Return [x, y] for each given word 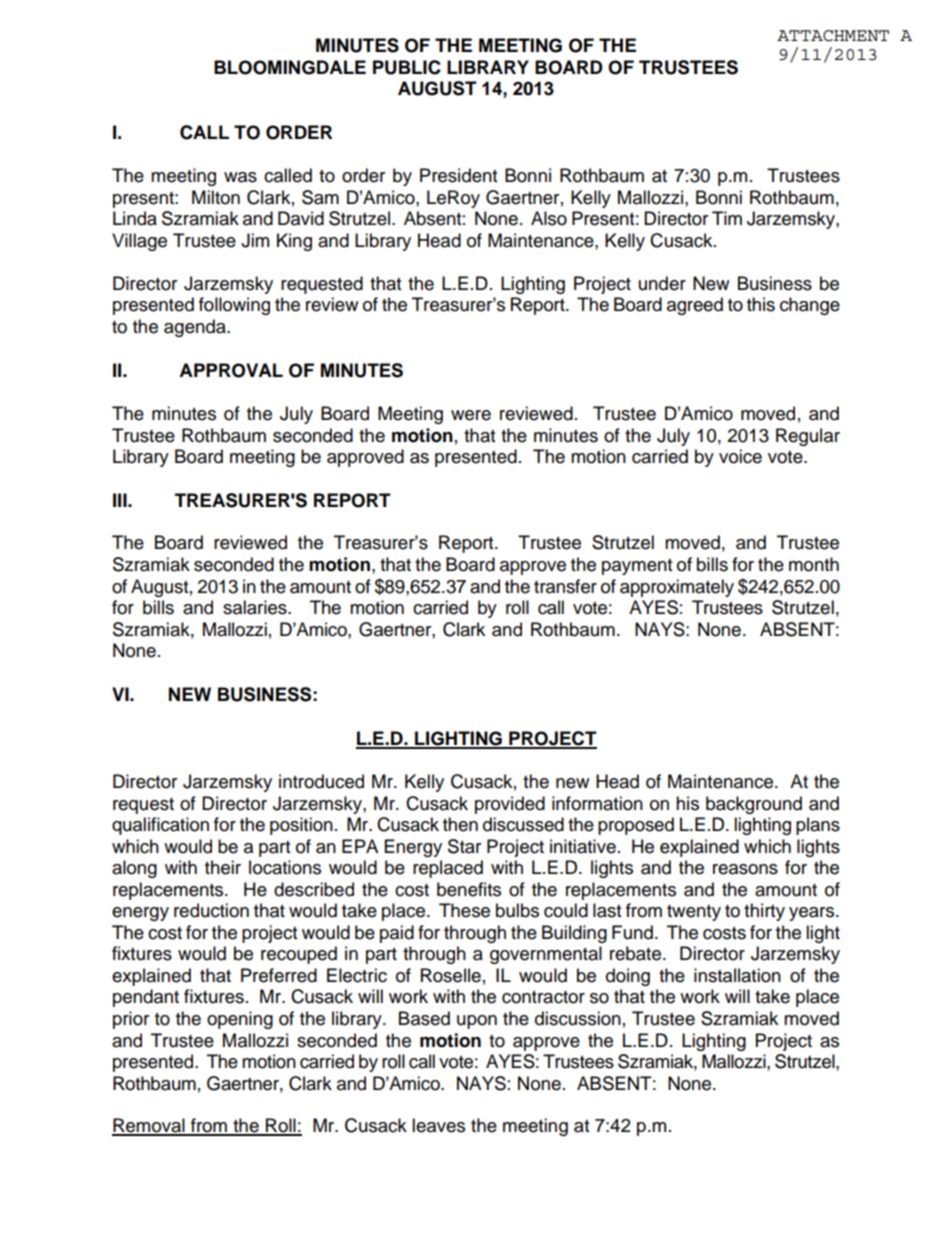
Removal [149, 1126]
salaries [256, 607]
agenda [196, 328]
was [240, 177]
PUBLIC [407, 67]
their [223, 867]
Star [464, 846]
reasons [745, 869]
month [814, 564]
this [761, 304]
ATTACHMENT [833, 36]
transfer [565, 586]
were [471, 415]
